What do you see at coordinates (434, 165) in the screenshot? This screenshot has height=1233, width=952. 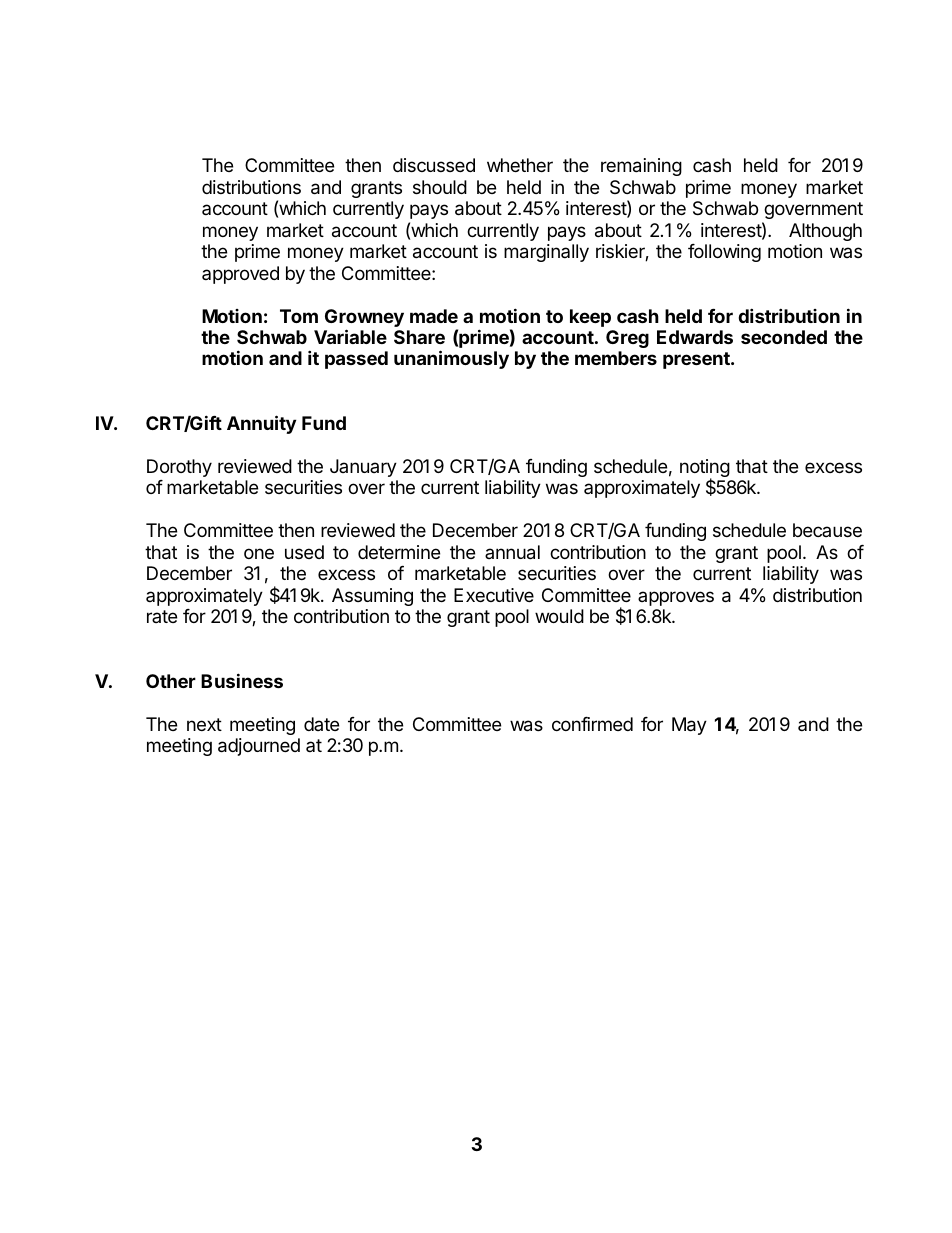 I see `discussed` at bounding box center [434, 165].
